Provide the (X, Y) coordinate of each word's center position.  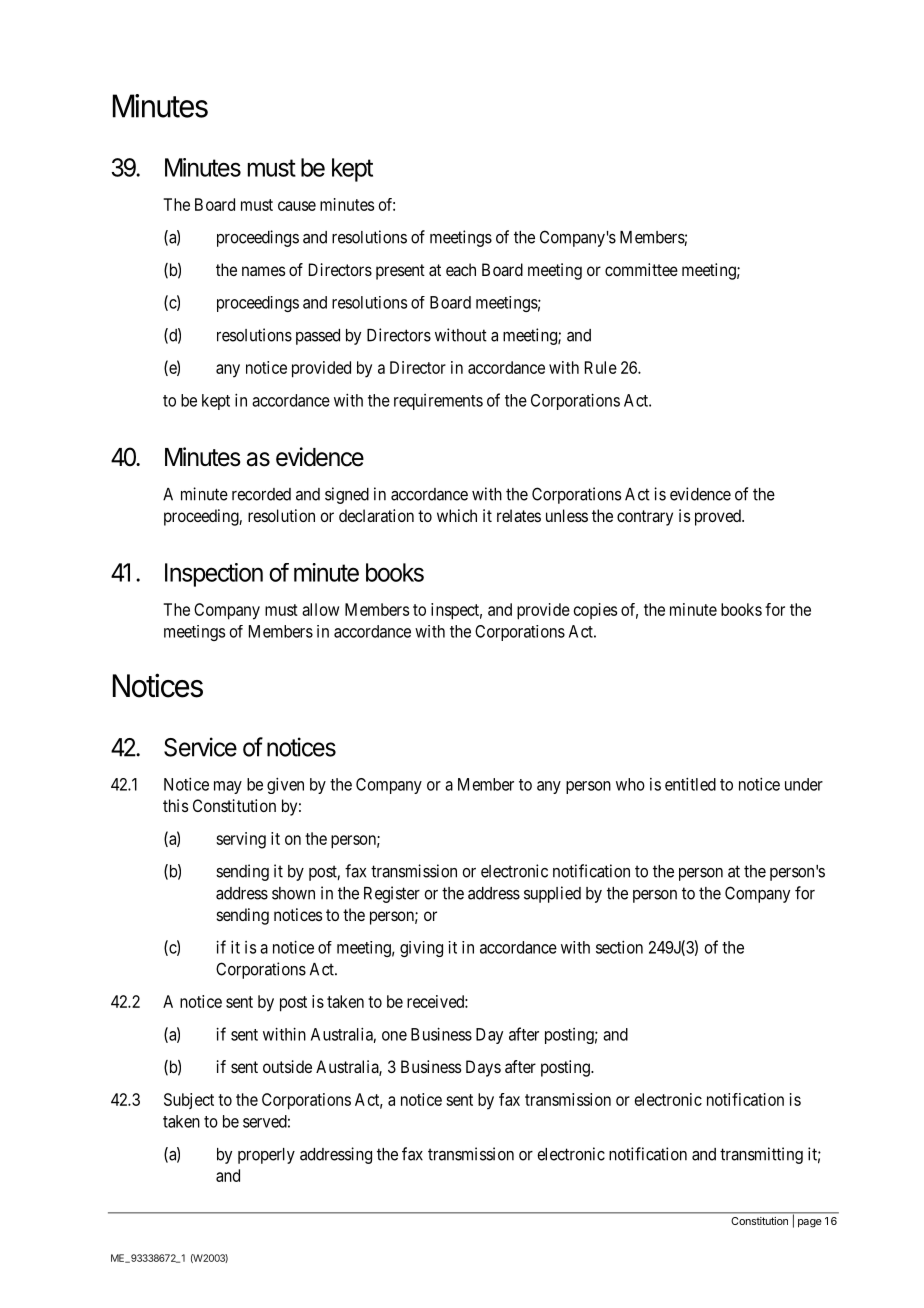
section (619, 947)
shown (293, 893)
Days (483, 1068)
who (630, 784)
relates (519, 515)
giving (421, 949)
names (263, 271)
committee (641, 269)
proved (719, 517)
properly (266, 1156)
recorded (261, 494)
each (461, 269)
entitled (690, 784)
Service (200, 747)
